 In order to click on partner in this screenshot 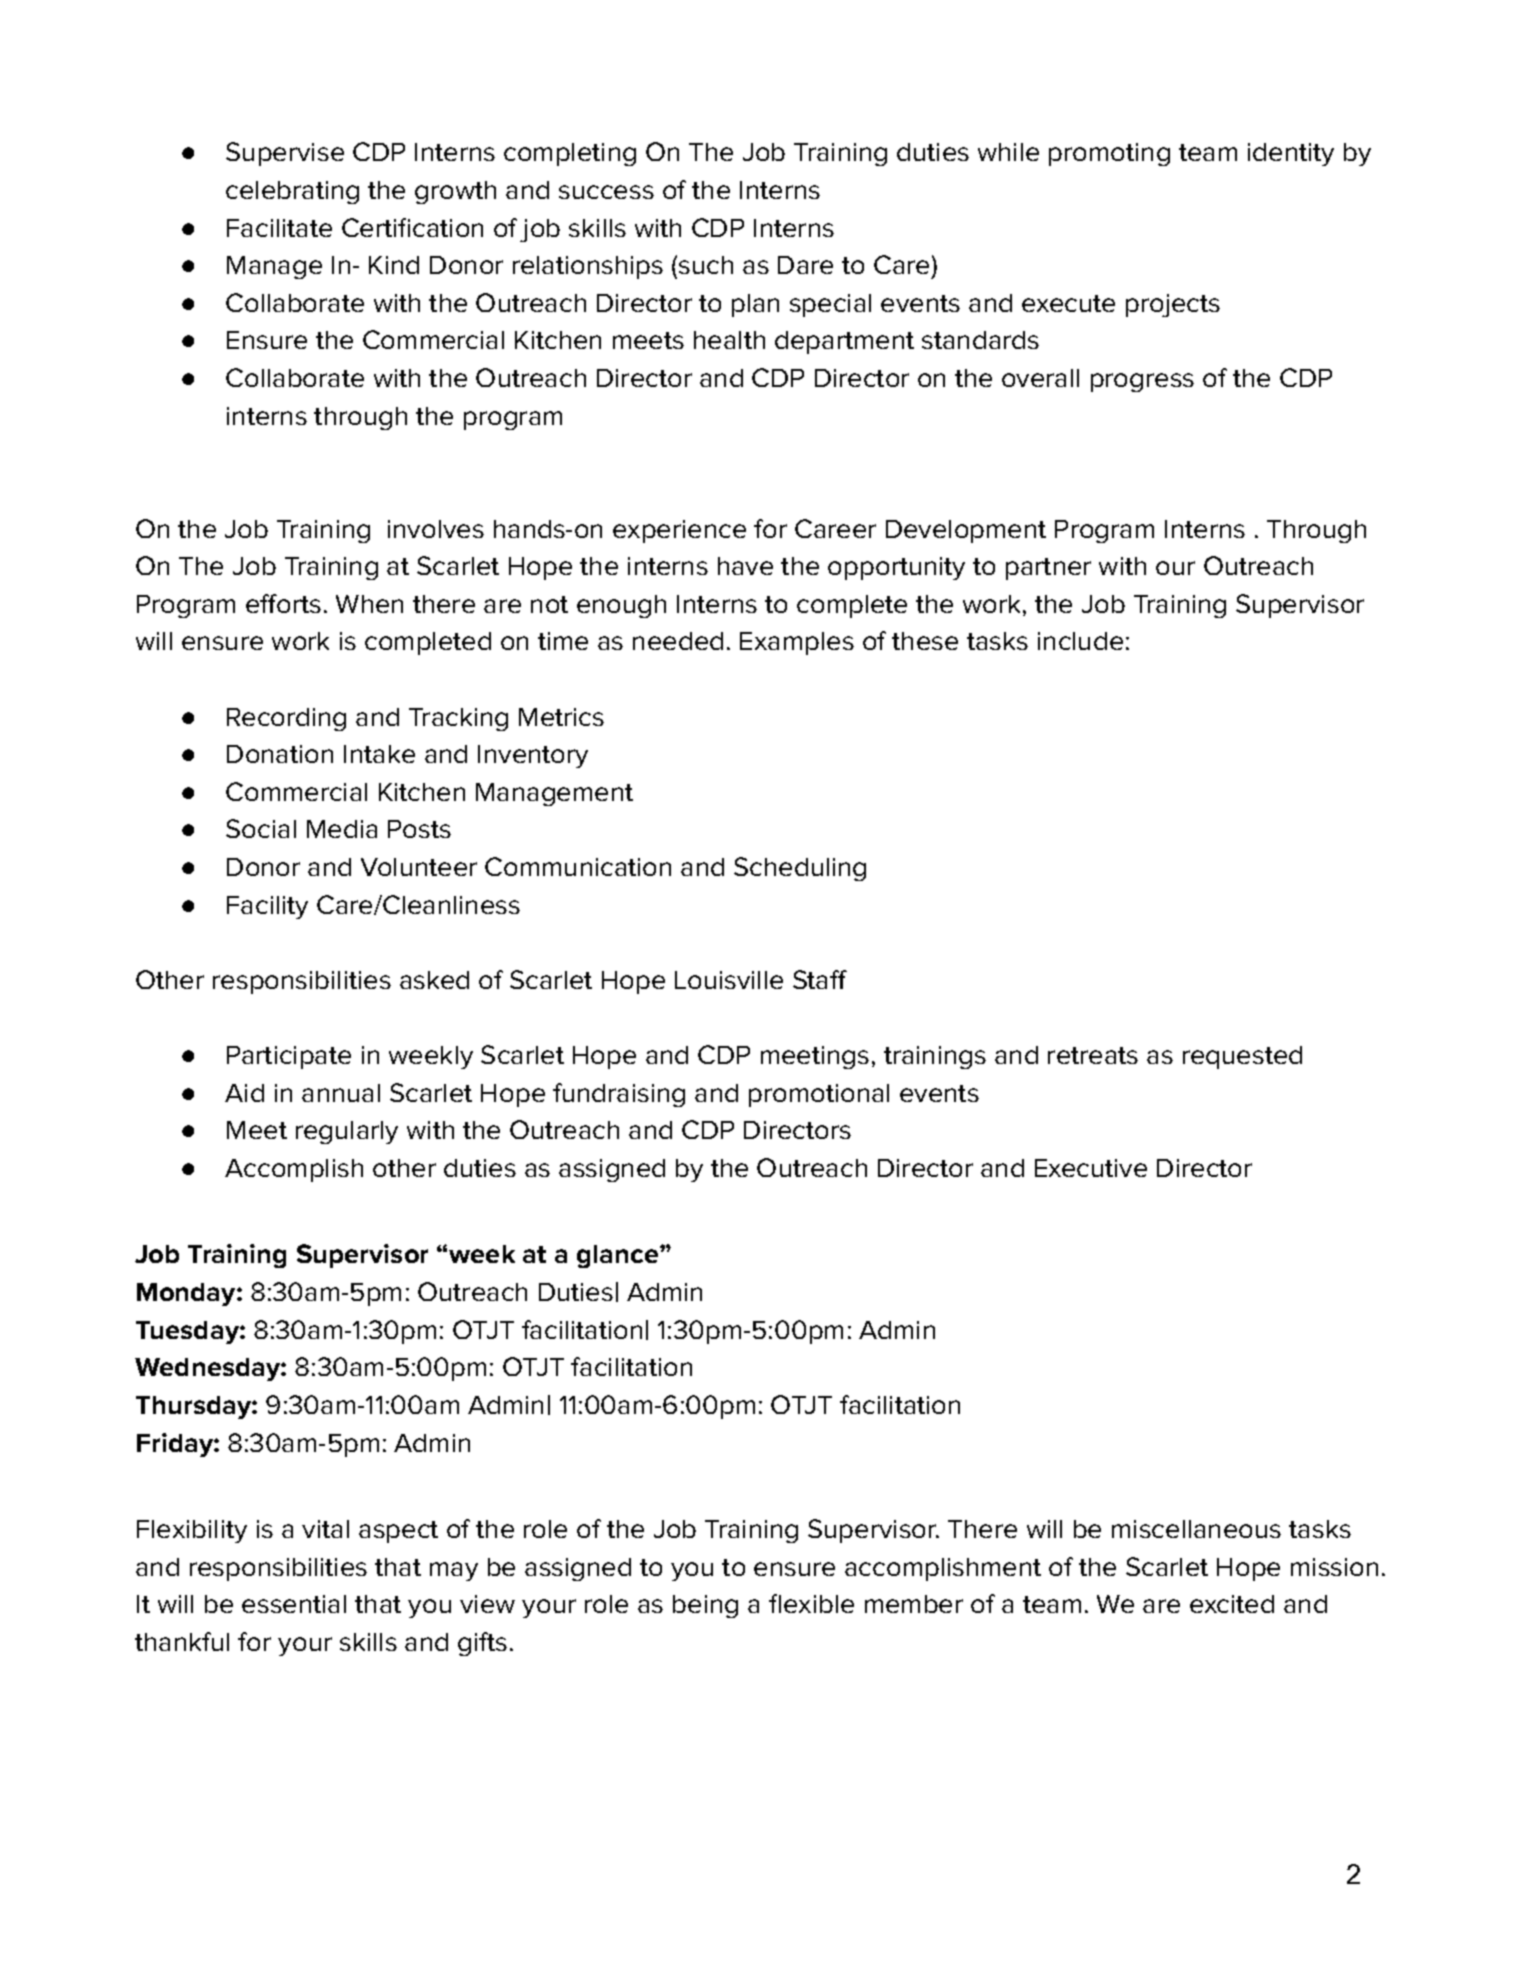, I will do `click(1048, 569)`.
